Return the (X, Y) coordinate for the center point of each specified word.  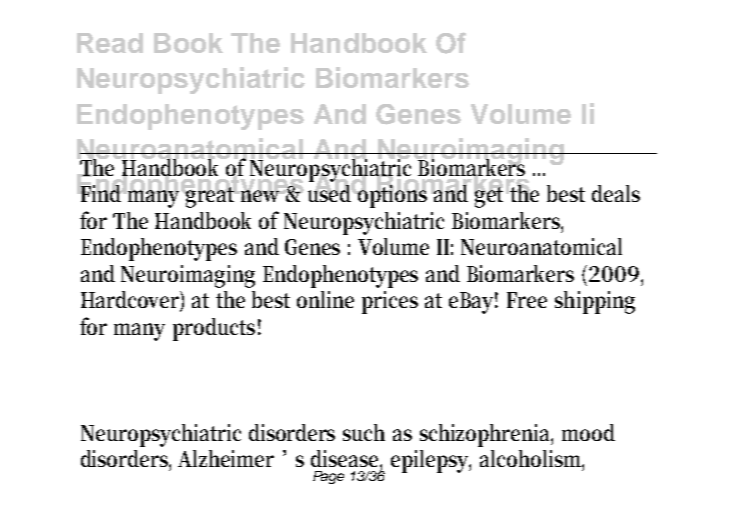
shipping (595, 302)
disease (346, 460)
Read (110, 43)
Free (527, 300)
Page (328, 477)
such (364, 432)
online (325, 299)
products (214, 329)
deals (616, 193)
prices (390, 302)
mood (588, 432)
